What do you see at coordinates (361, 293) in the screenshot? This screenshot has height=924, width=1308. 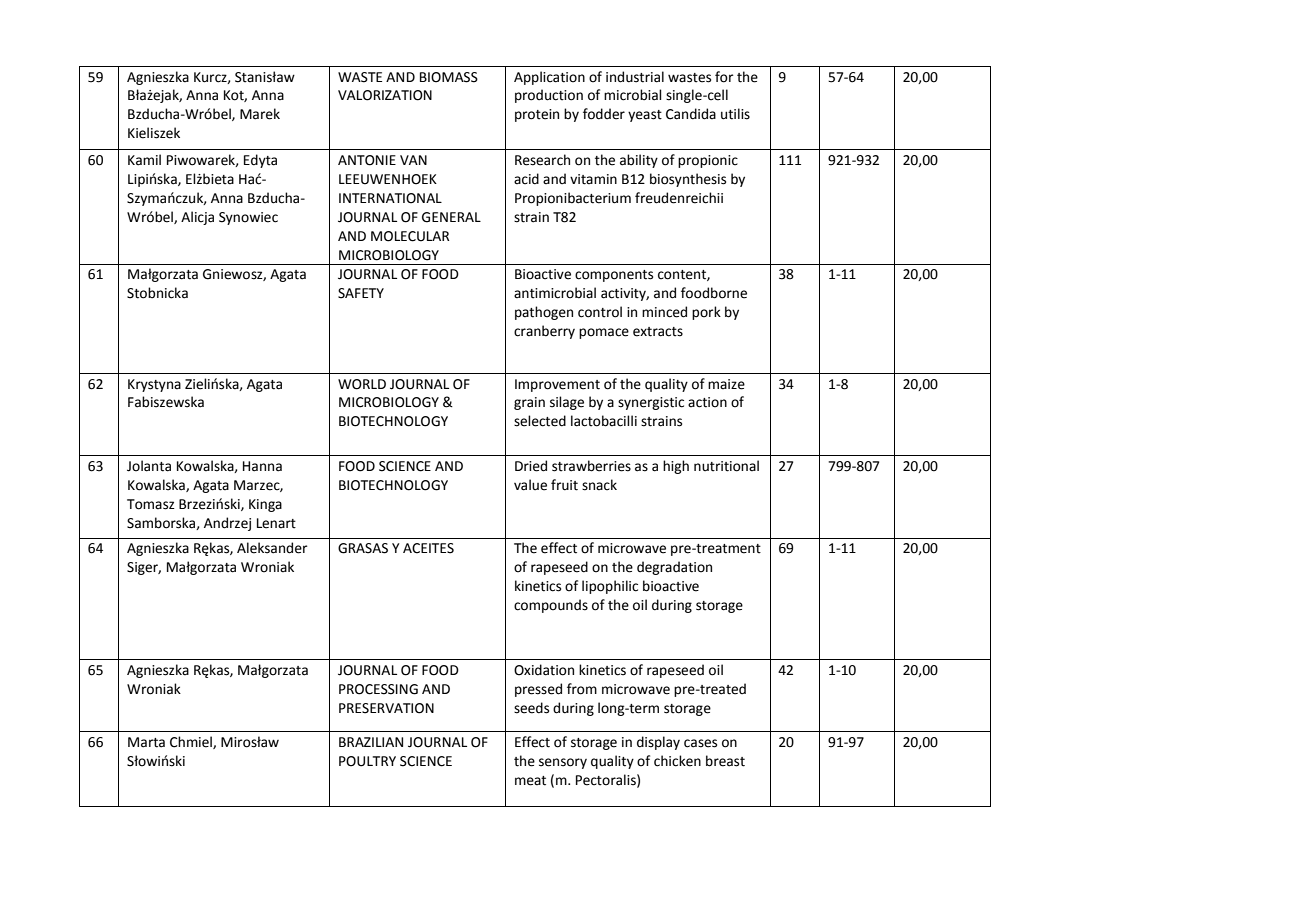 I see `SAFETY` at bounding box center [361, 293].
